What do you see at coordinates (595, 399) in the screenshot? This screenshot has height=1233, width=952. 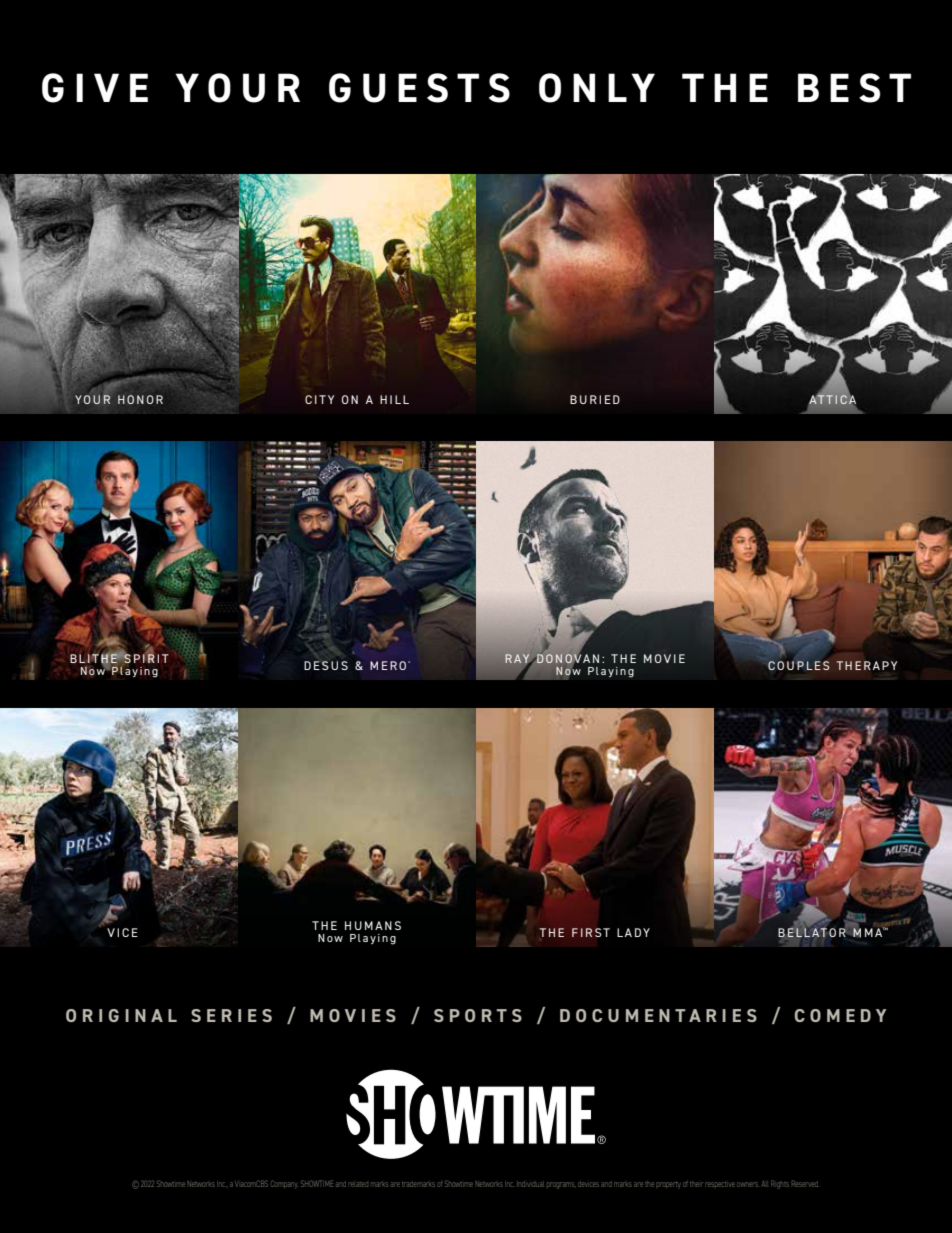 I see `BURIED` at bounding box center [595, 399].
